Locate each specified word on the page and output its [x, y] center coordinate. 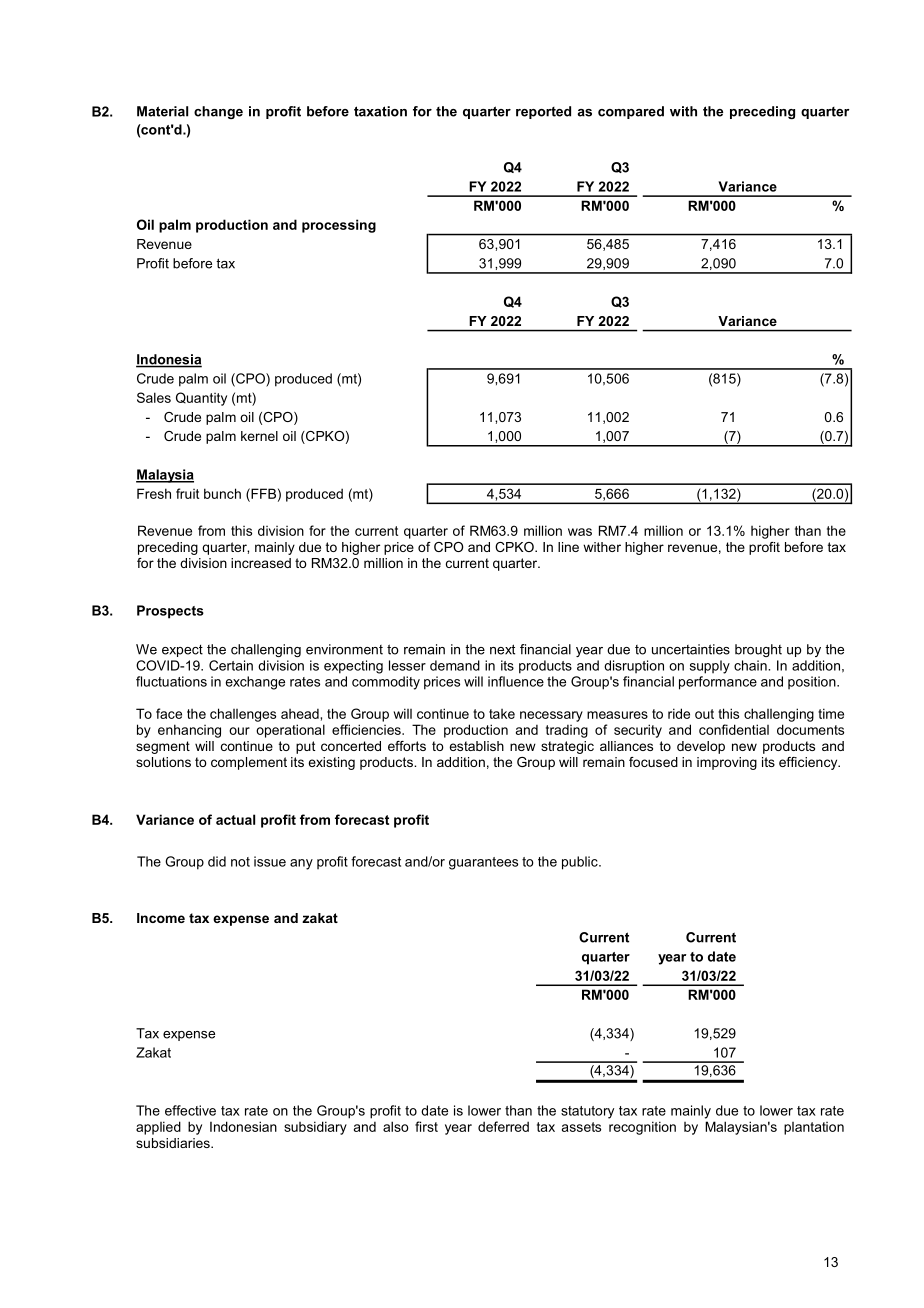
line [568, 547]
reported [543, 112]
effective [190, 1110]
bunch [222, 493]
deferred [503, 1126]
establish [476, 746]
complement [249, 763]
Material [162, 111]
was [580, 532]
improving [727, 763]
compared [631, 112]
